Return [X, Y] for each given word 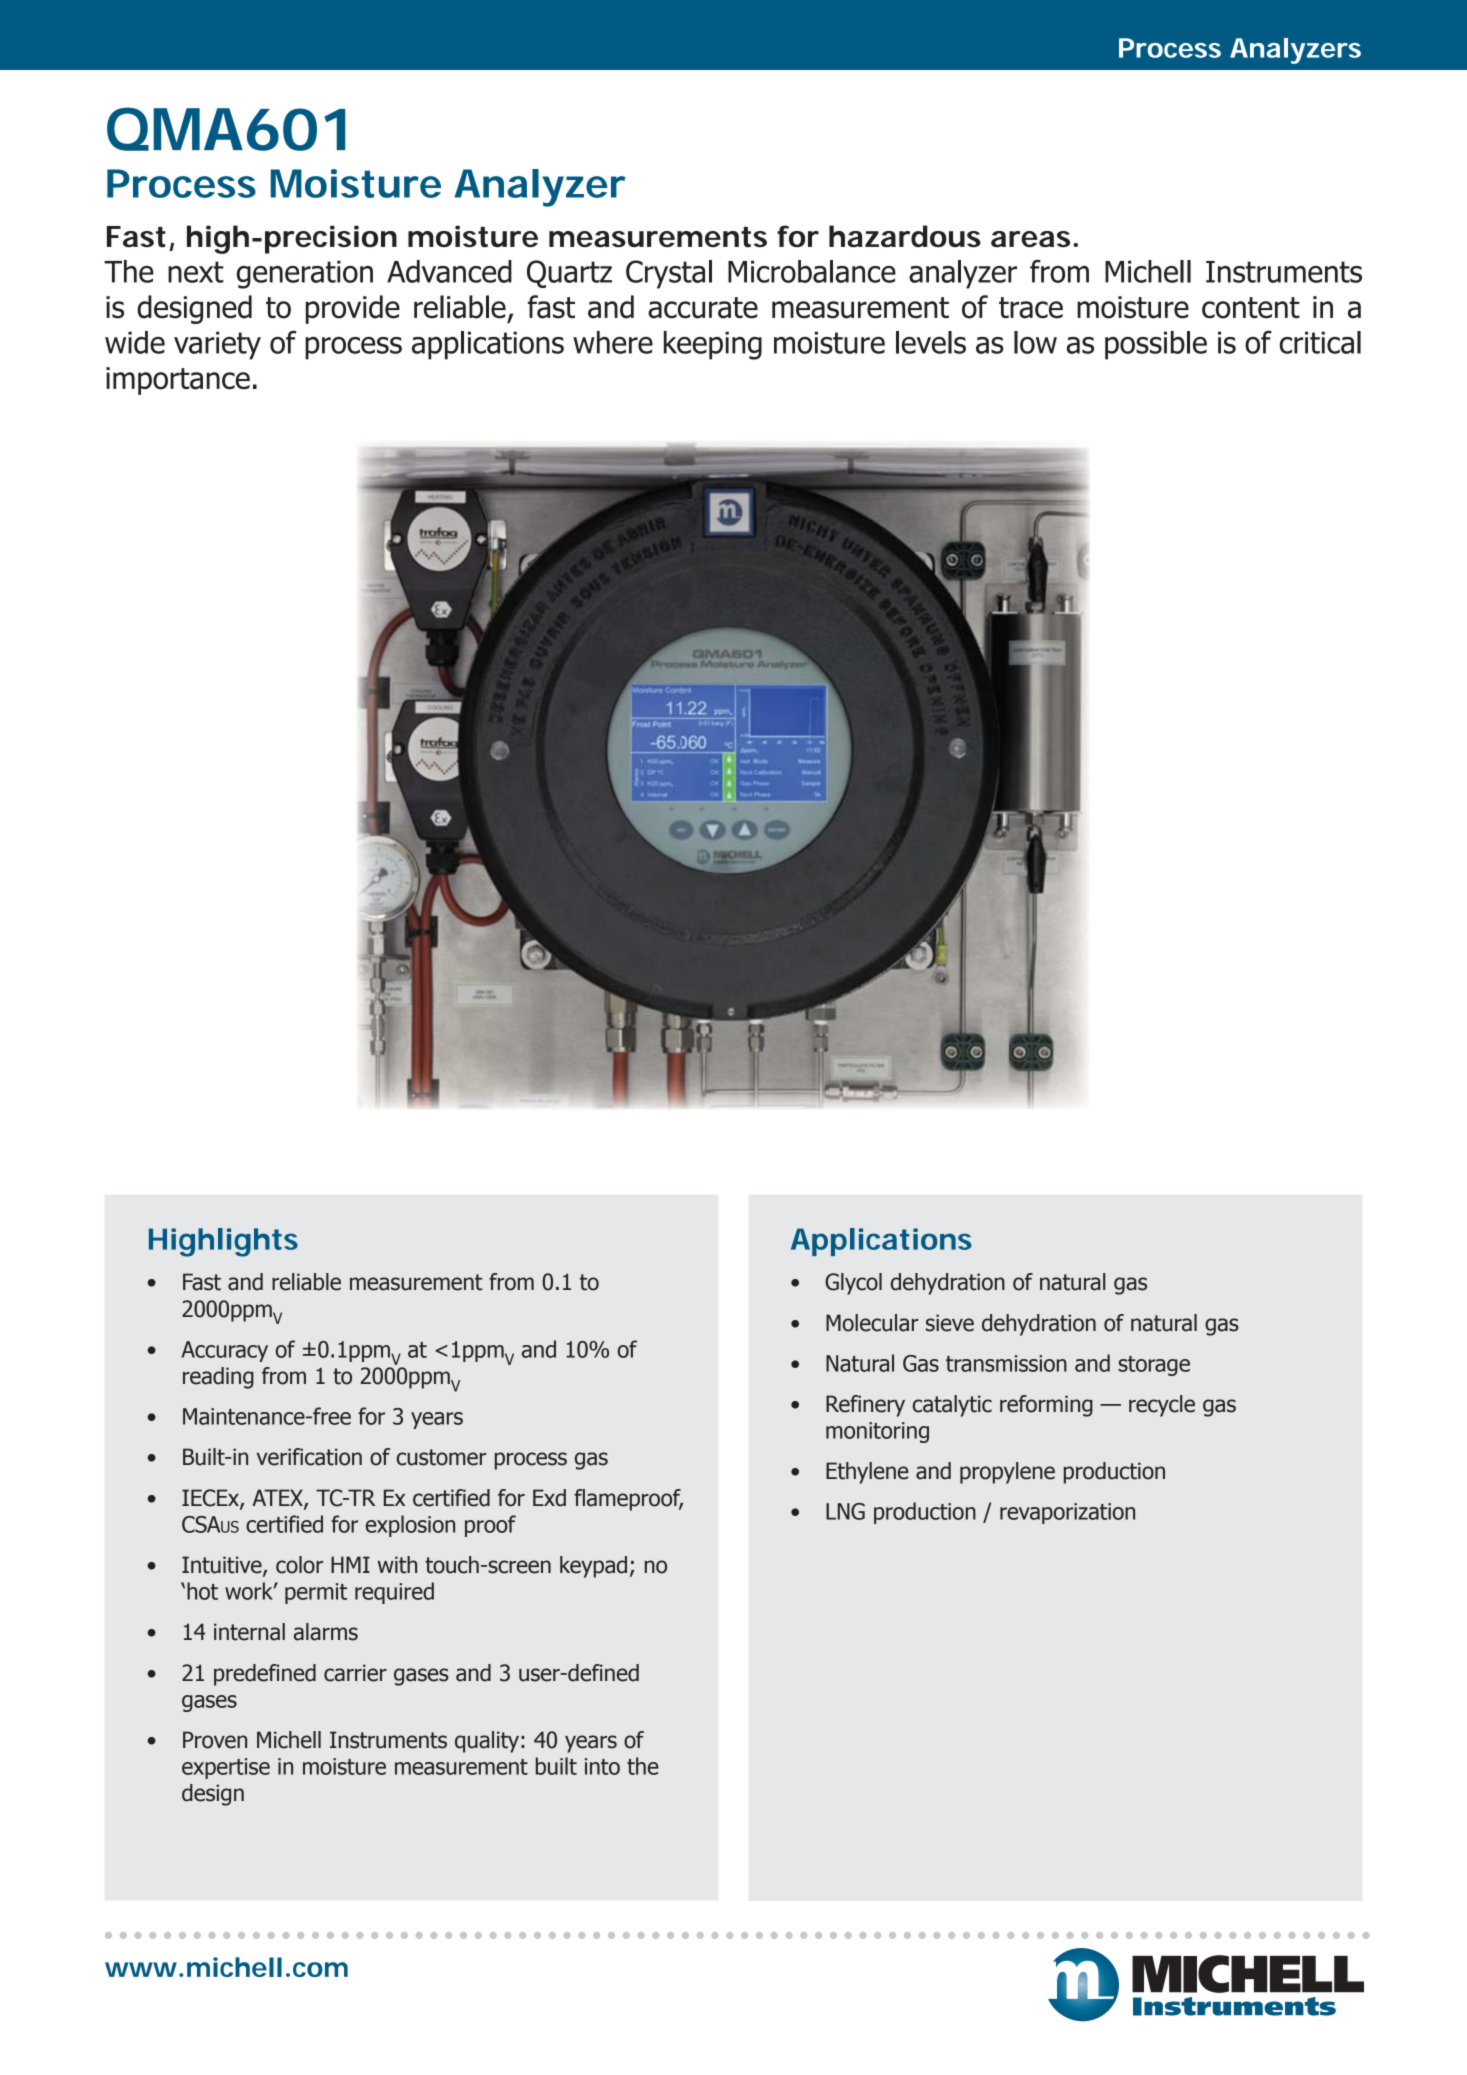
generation [305, 274]
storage [1154, 1366]
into [602, 1766]
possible [1156, 345]
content [1251, 308]
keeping [713, 345]
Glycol [853, 1284]
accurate [703, 308]
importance [178, 381]
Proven [215, 1740]
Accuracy [224, 1351]
